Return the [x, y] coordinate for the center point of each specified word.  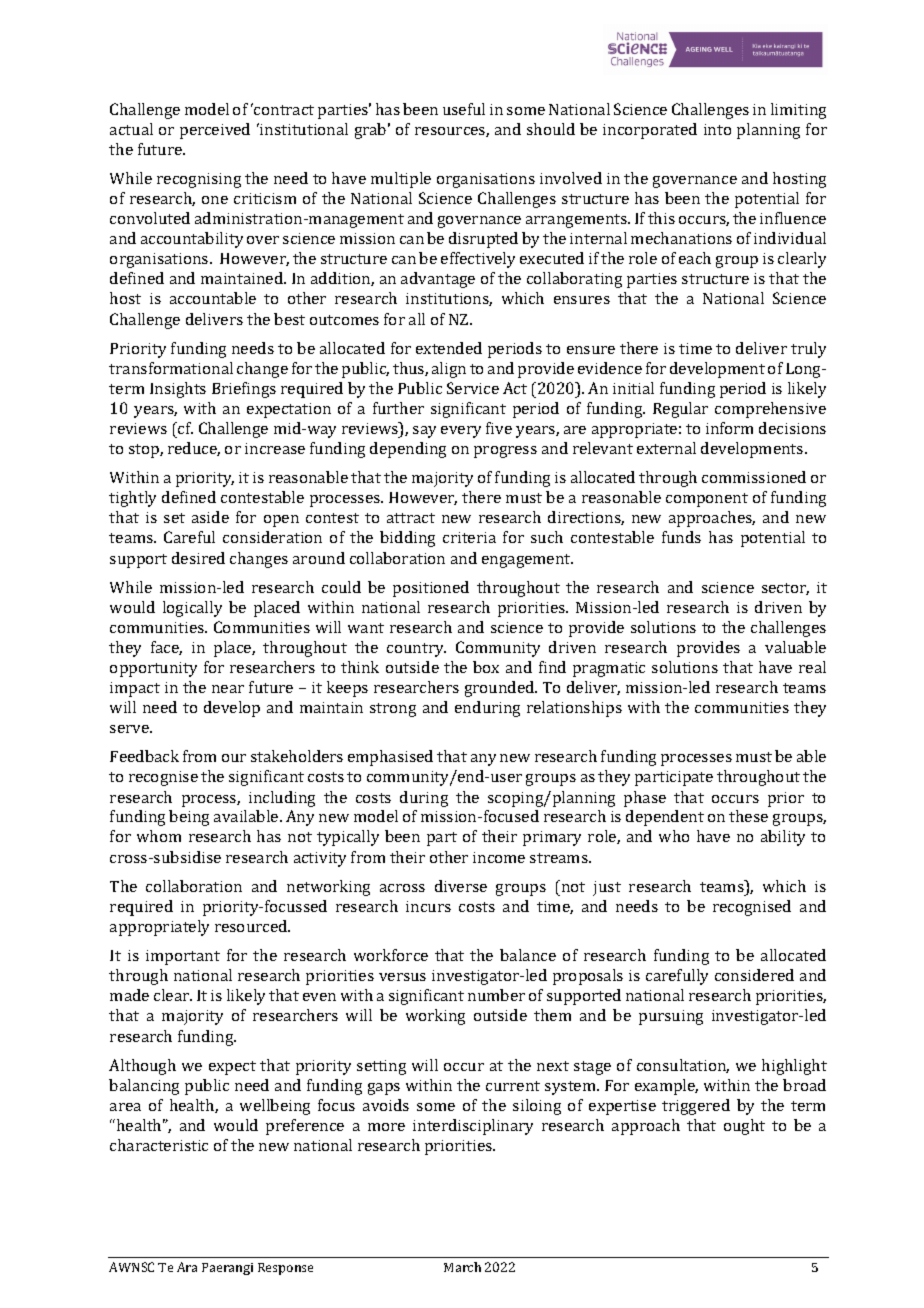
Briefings [244, 390]
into [717, 129]
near [228, 689]
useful [464, 109]
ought [744, 1127]
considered [754, 975]
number [496, 995]
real [812, 667]
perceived [215, 131]
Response [285, 1269]
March [462, 1267]
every [461, 432]
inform [729, 428]
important [183, 957]
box [486, 667]
